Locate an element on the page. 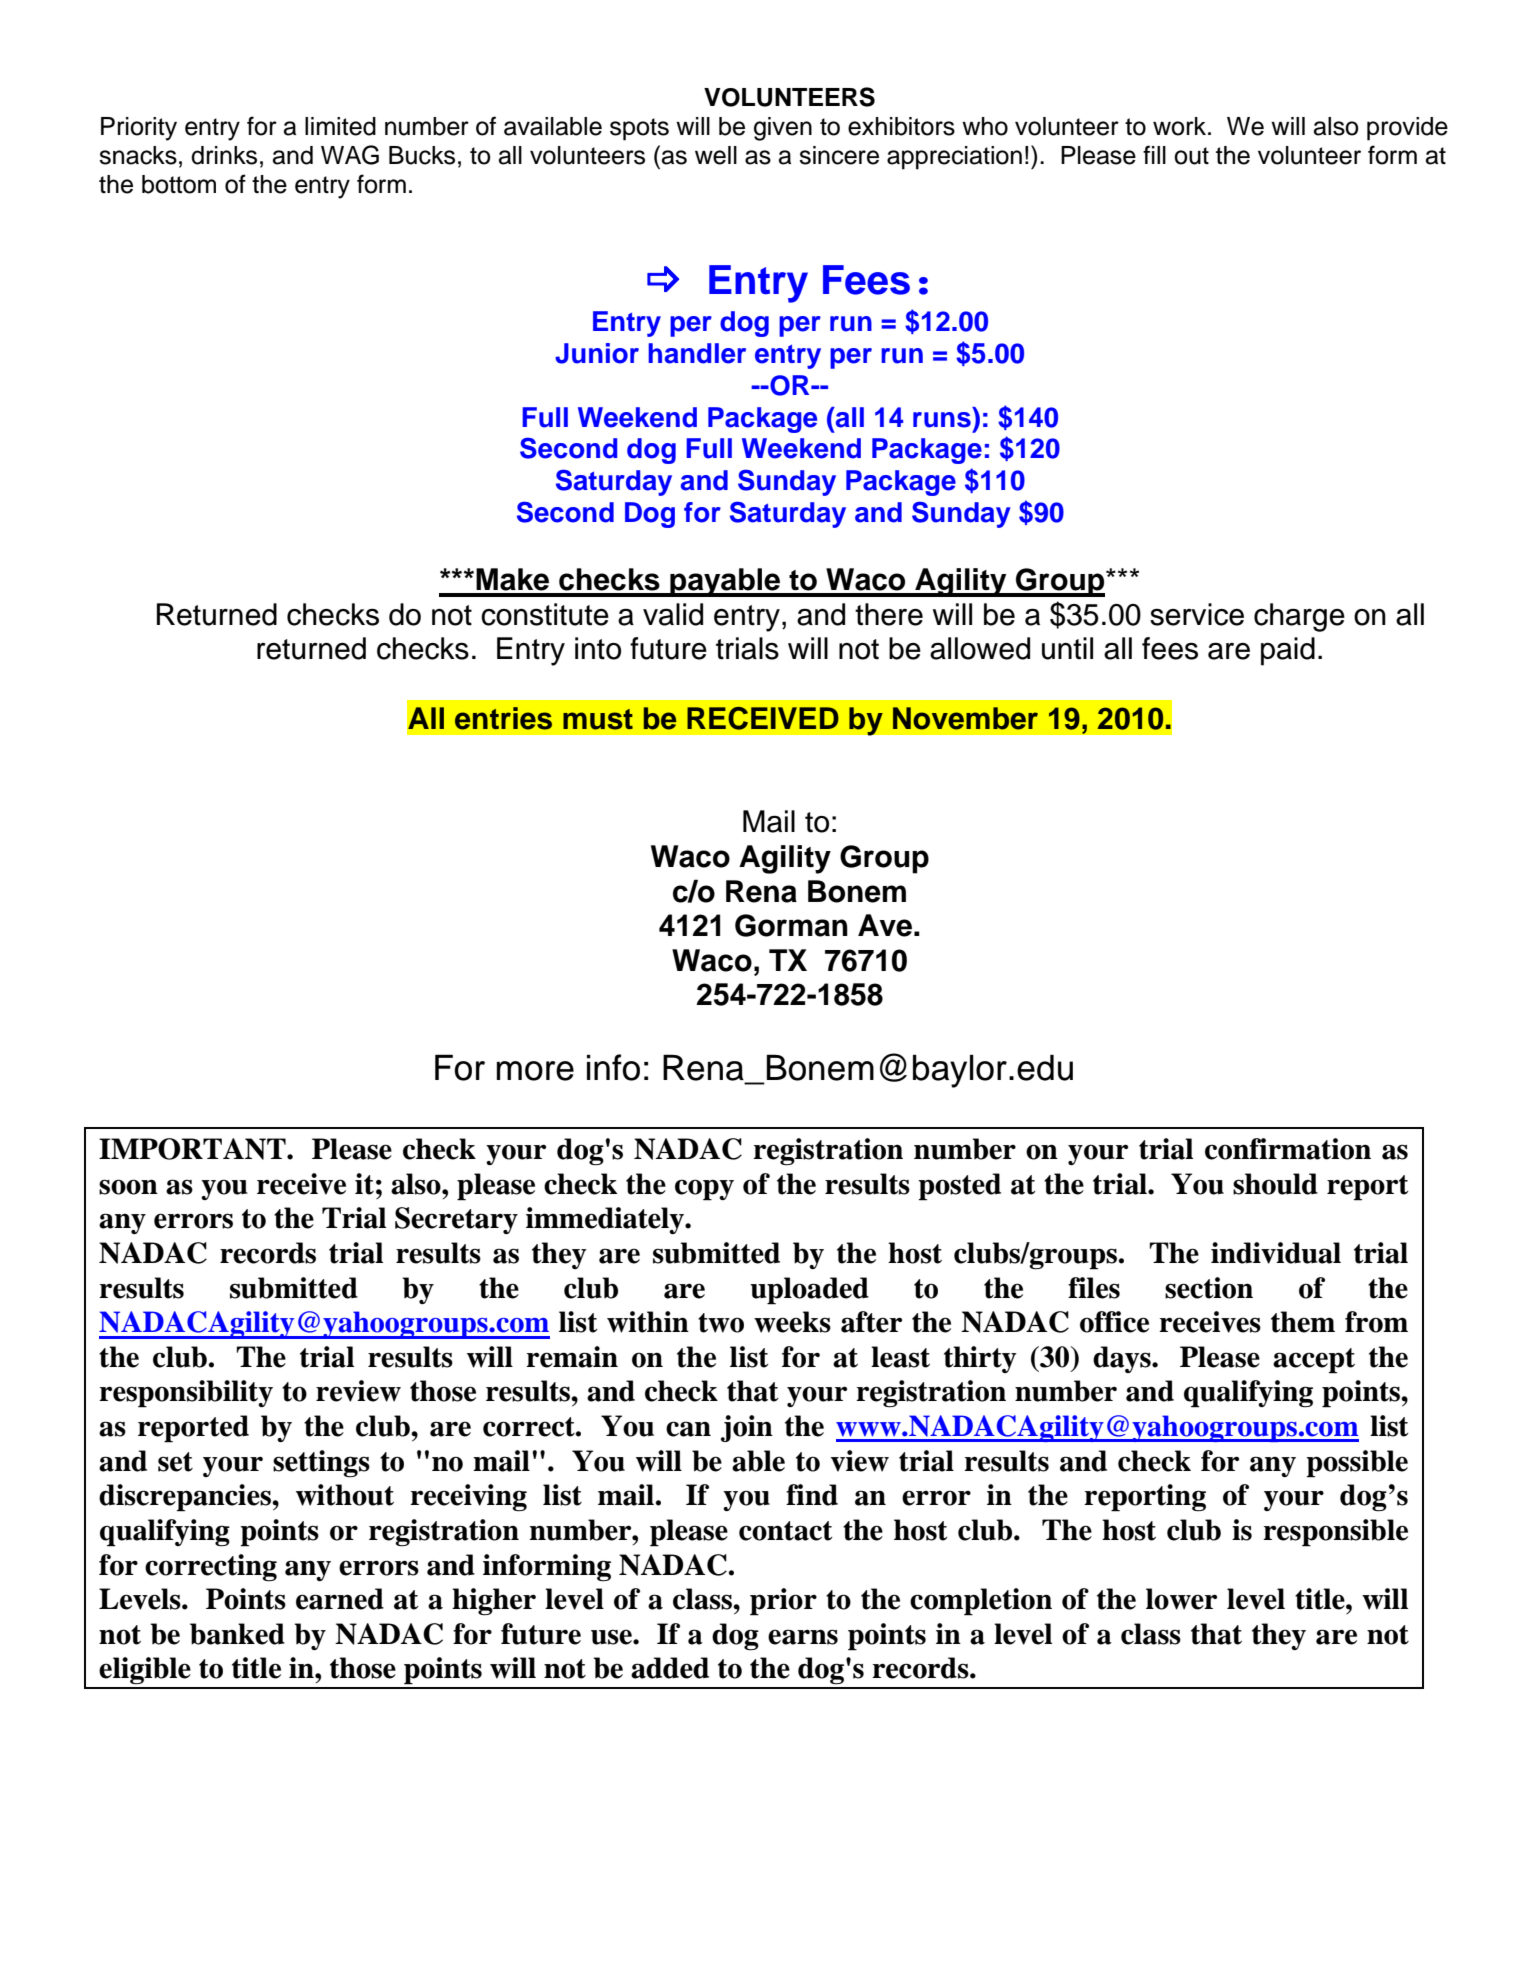  Gorman is located at coordinates (791, 925).
